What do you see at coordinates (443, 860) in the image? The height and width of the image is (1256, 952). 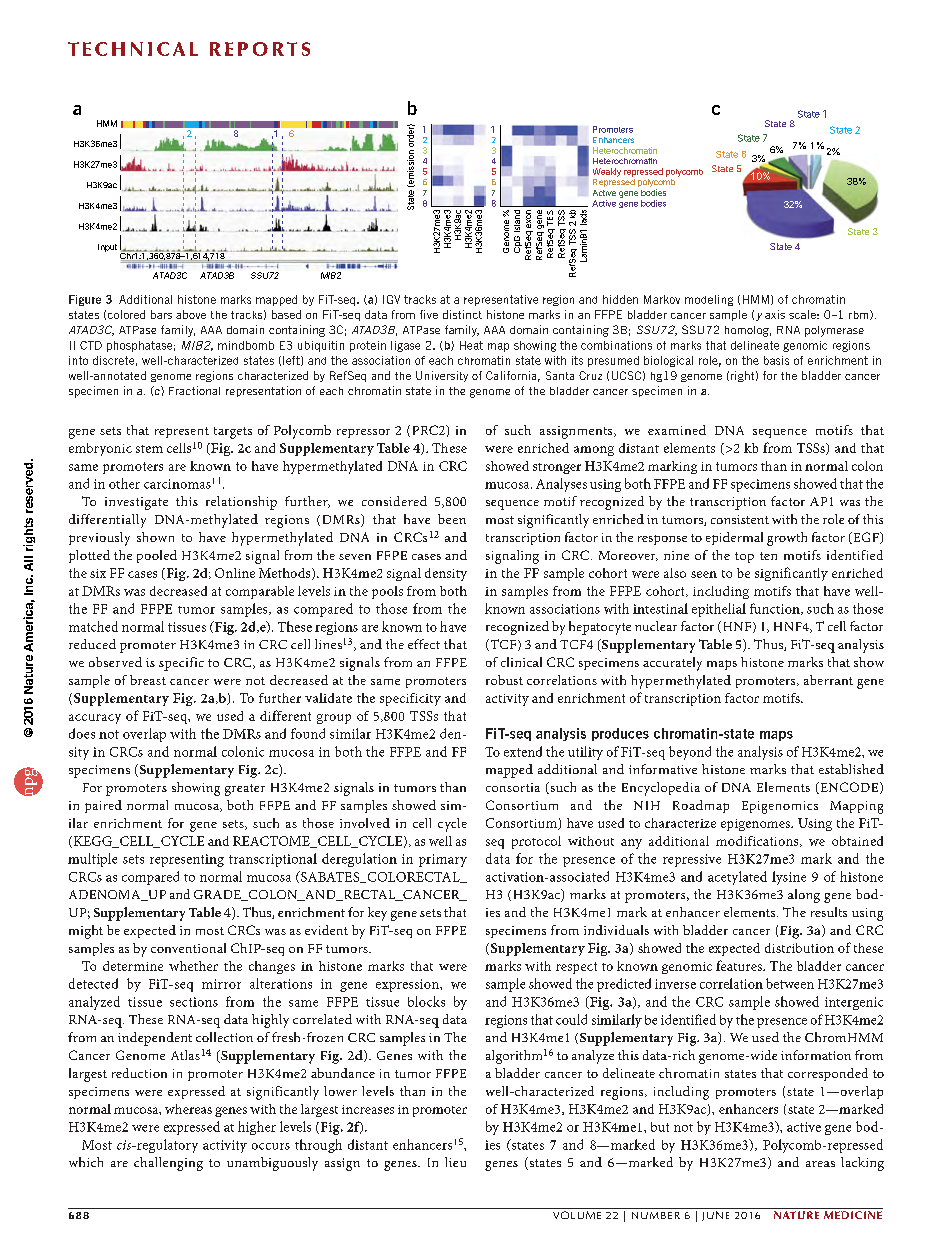 I see `primary` at bounding box center [443, 860].
